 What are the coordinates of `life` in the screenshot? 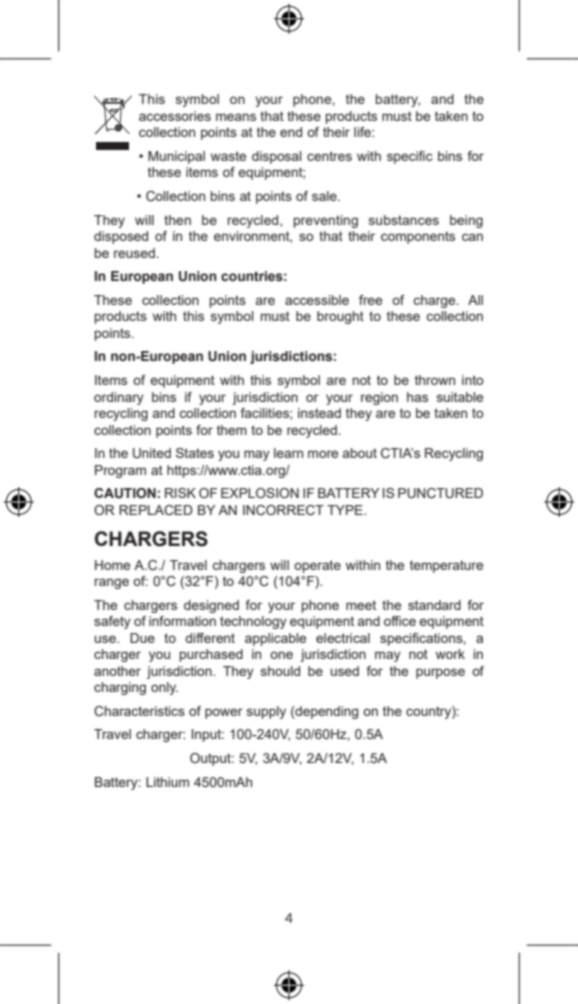 It's located at (363, 132).
